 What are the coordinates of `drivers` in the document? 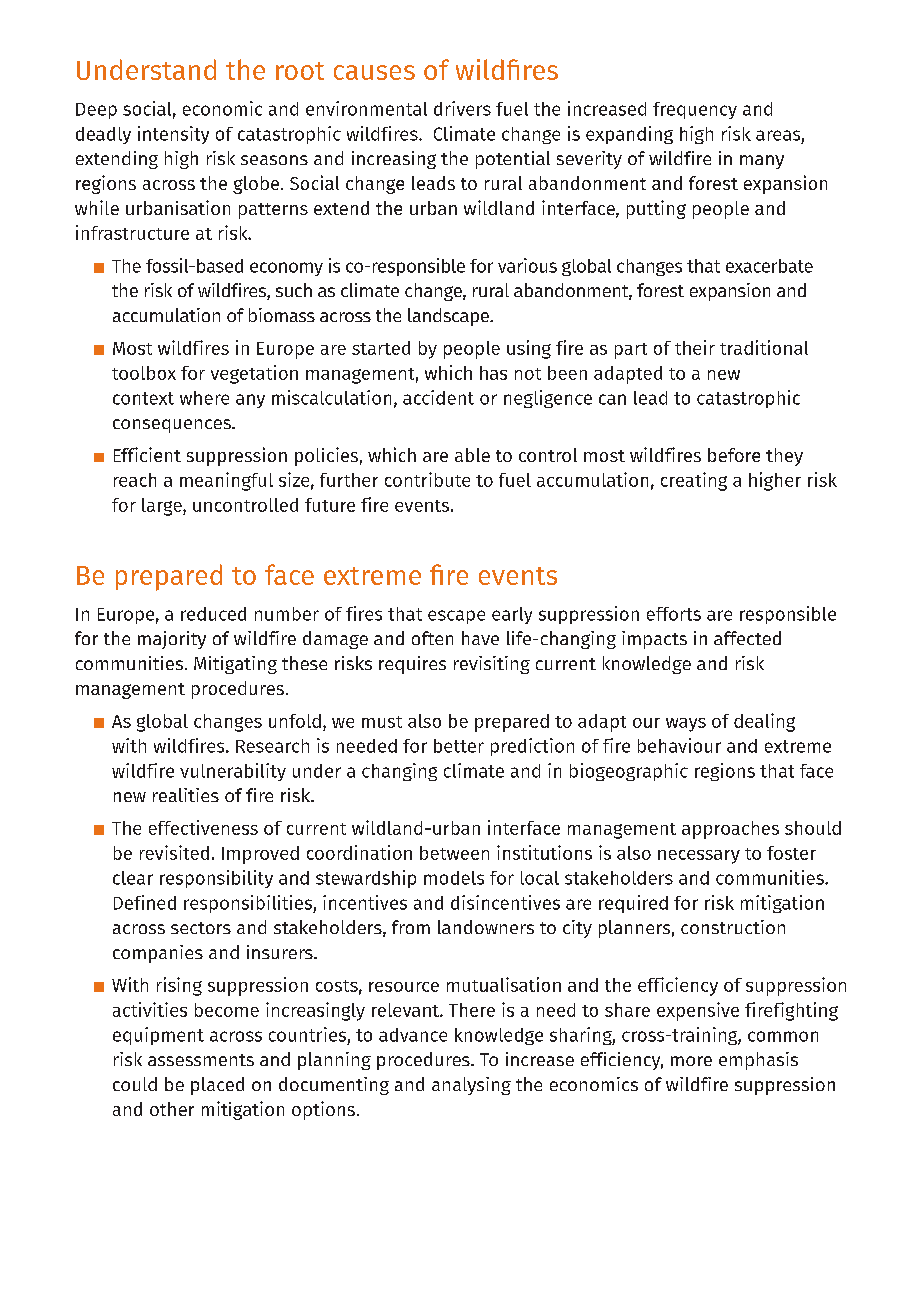 It's located at (462, 108).
